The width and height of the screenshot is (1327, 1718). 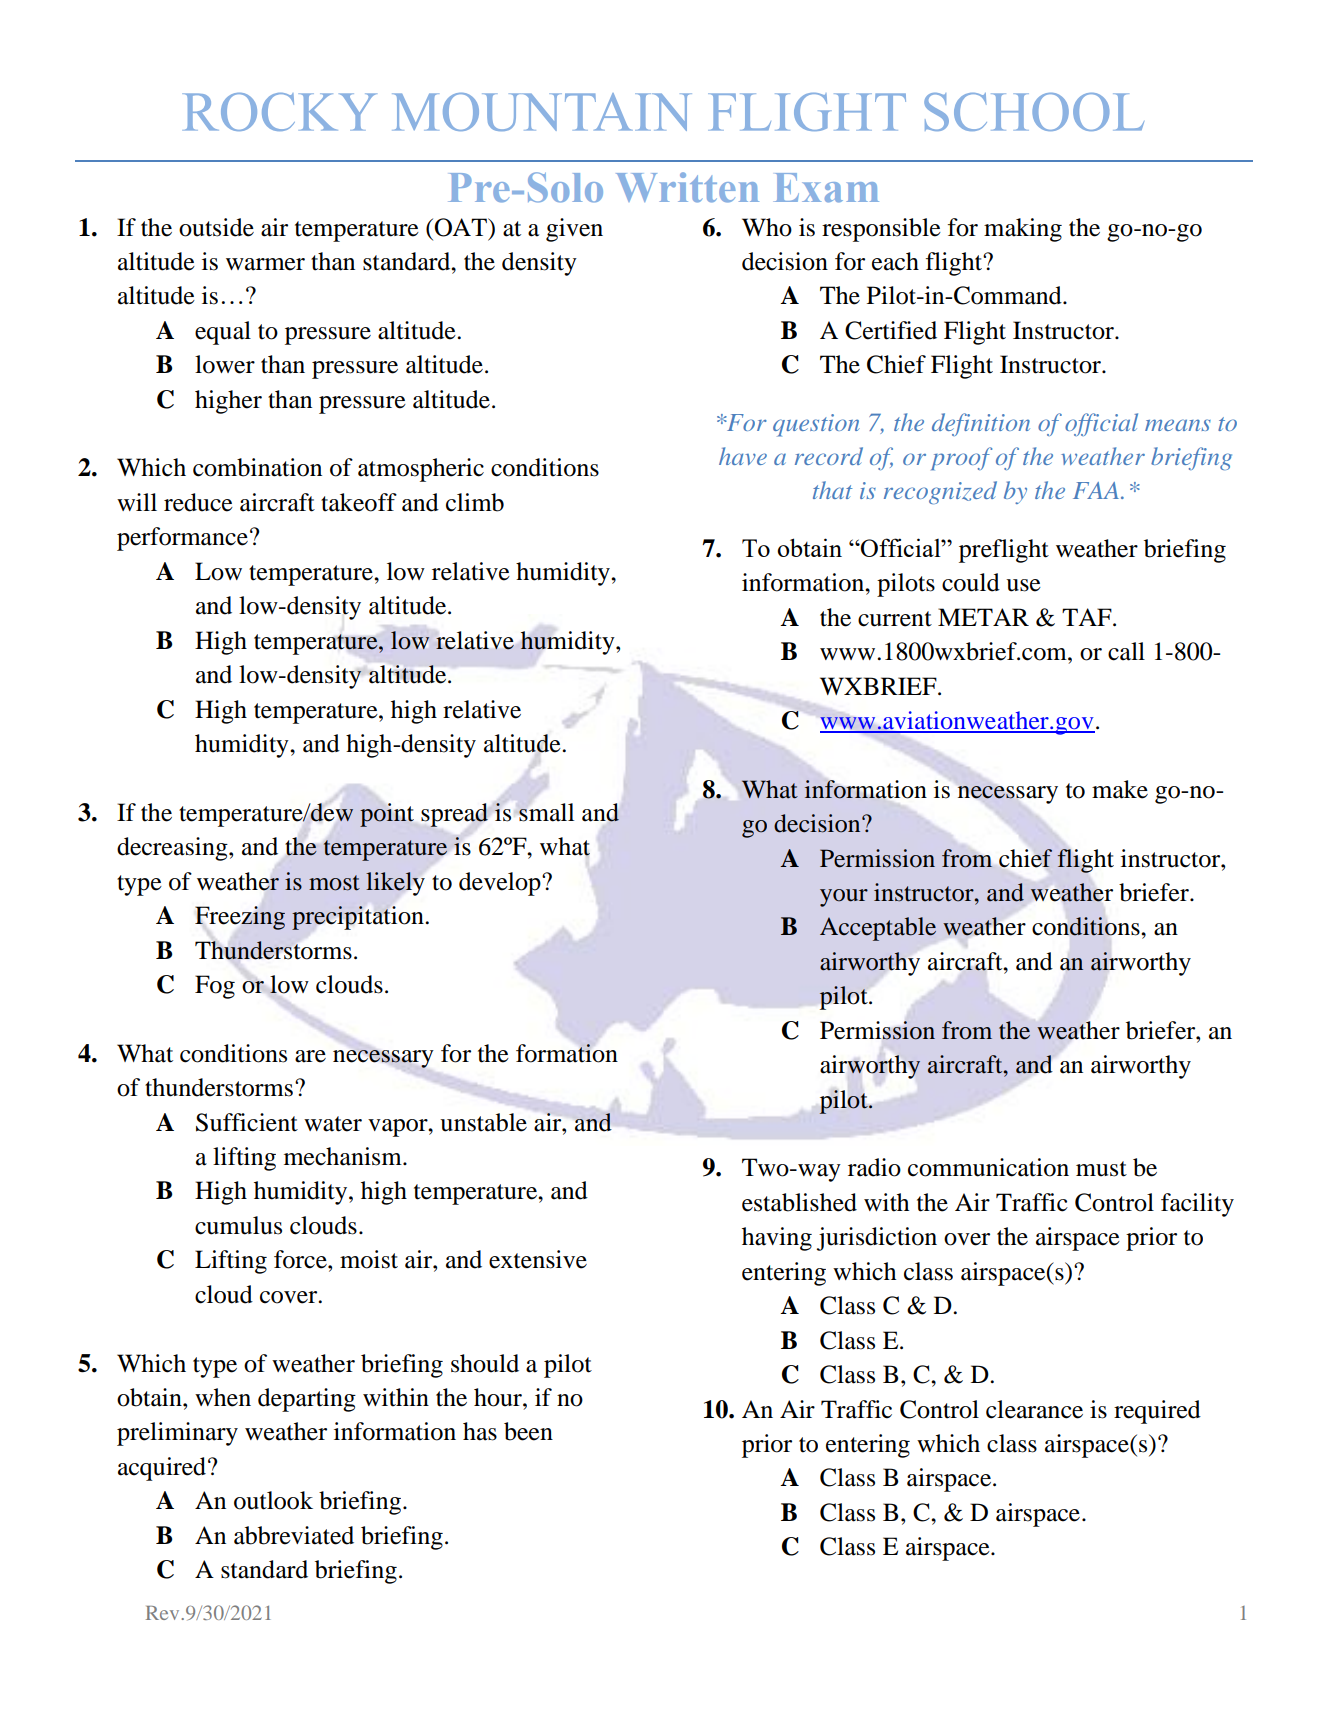 What do you see at coordinates (1034, 1409) in the screenshot?
I see `clearance` at bounding box center [1034, 1409].
